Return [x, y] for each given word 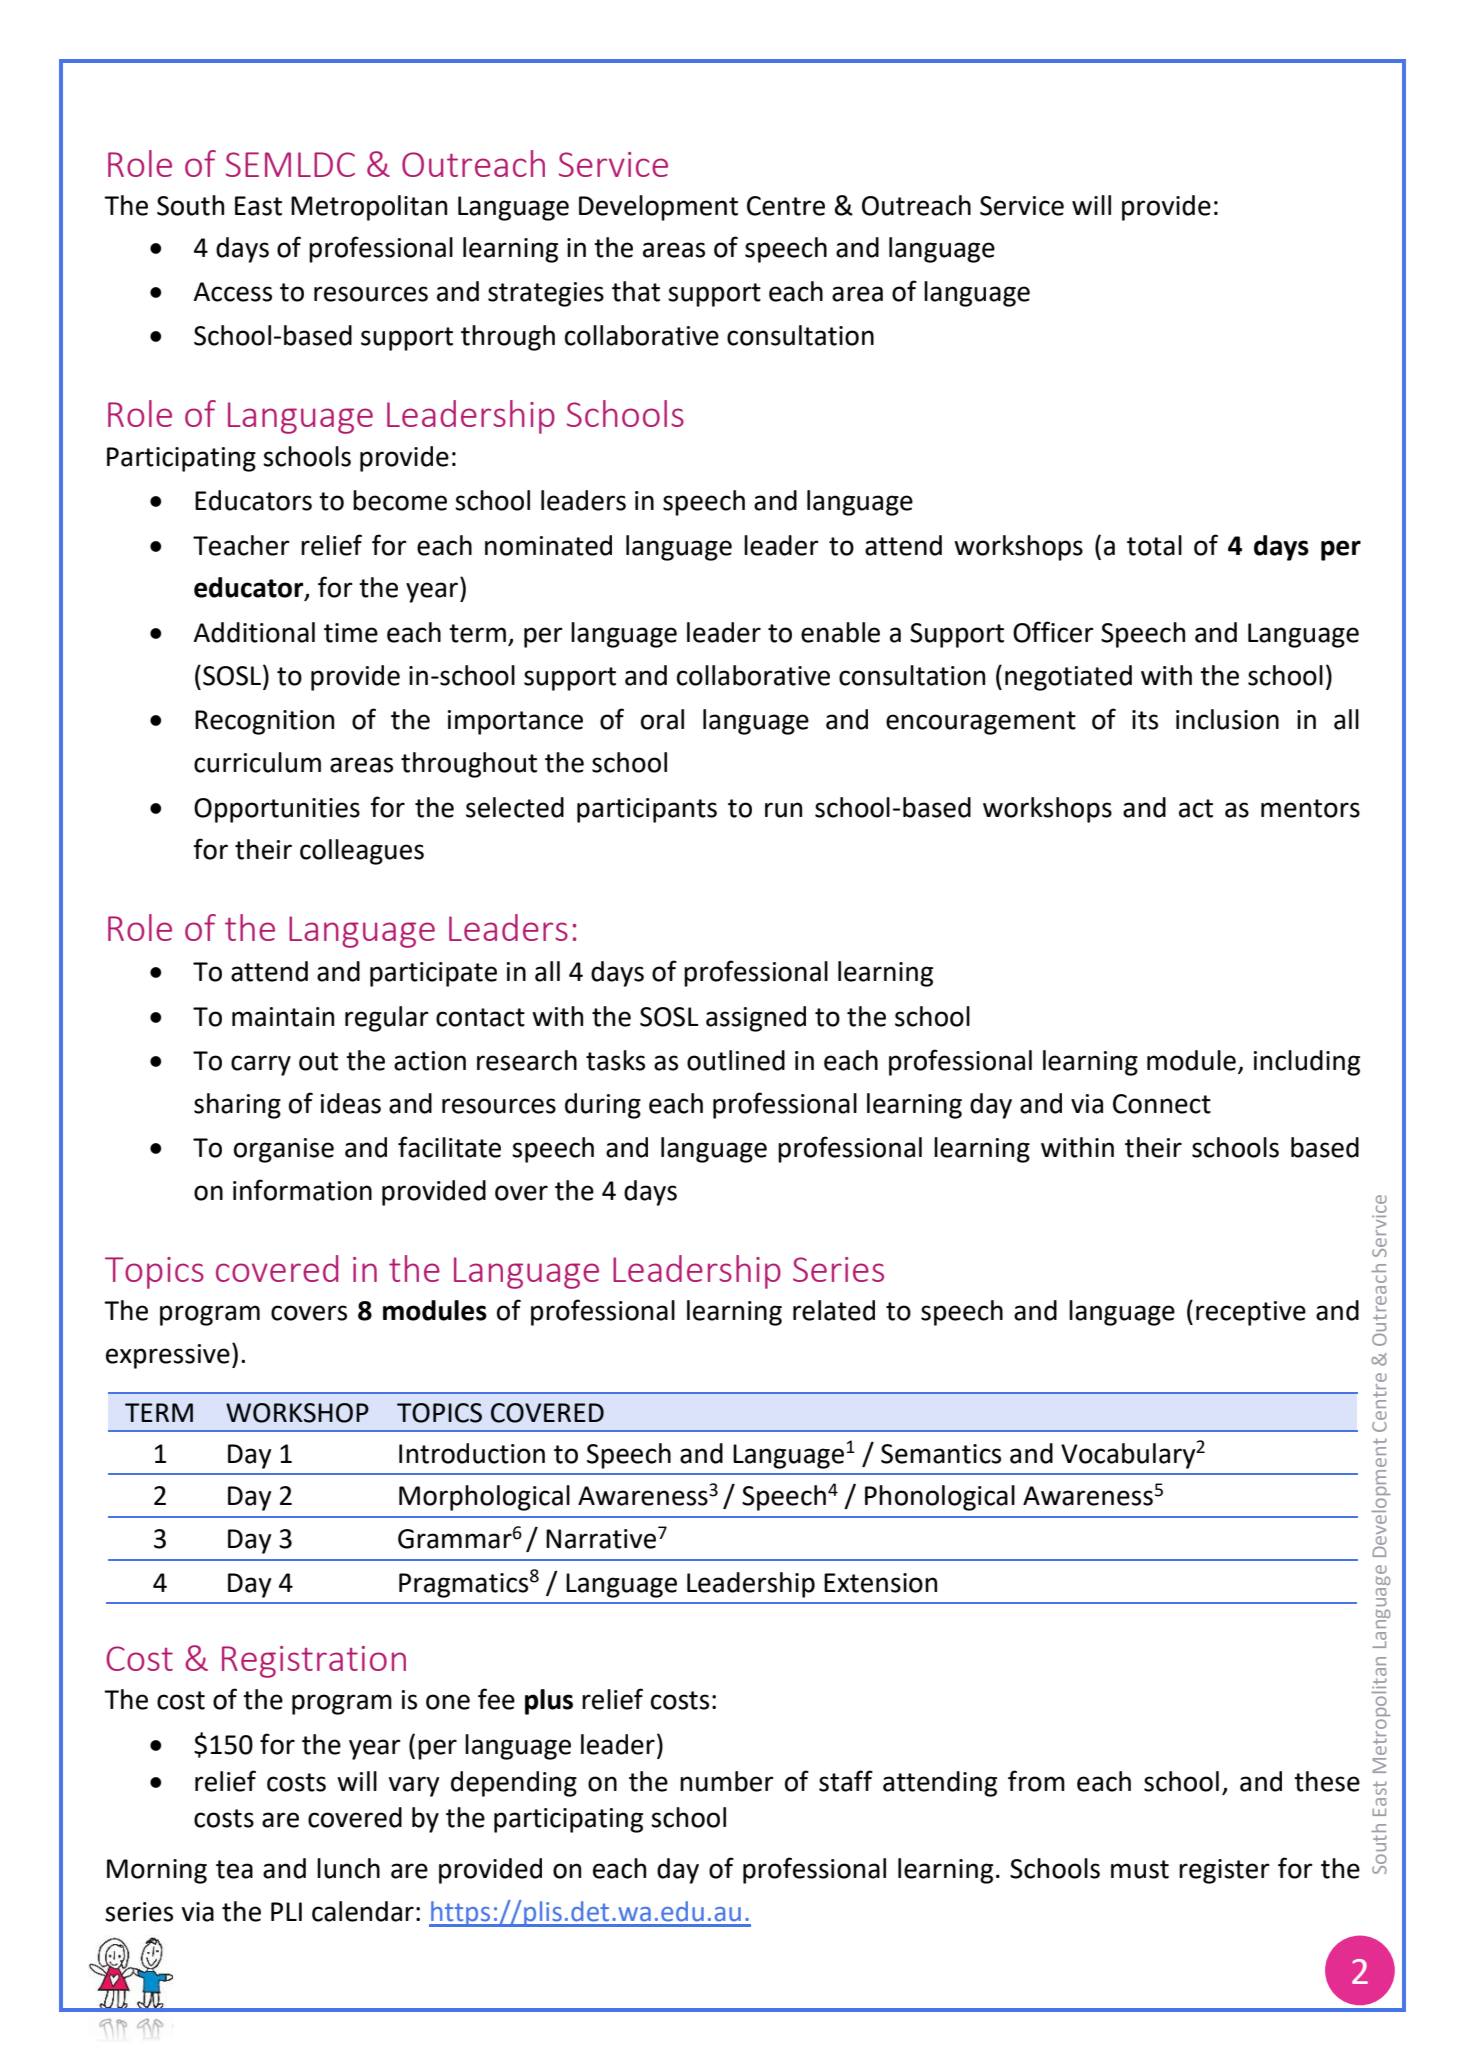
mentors [1310, 808]
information [302, 1190]
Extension [880, 1583]
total [1154, 545]
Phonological [940, 1498]
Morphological [484, 1498]
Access [232, 292]
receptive [1251, 1313]
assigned [756, 1019]
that [636, 291]
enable [840, 632]
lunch [348, 1868]
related [834, 1310]
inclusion [1227, 719]
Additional [254, 632]
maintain [283, 1017]
